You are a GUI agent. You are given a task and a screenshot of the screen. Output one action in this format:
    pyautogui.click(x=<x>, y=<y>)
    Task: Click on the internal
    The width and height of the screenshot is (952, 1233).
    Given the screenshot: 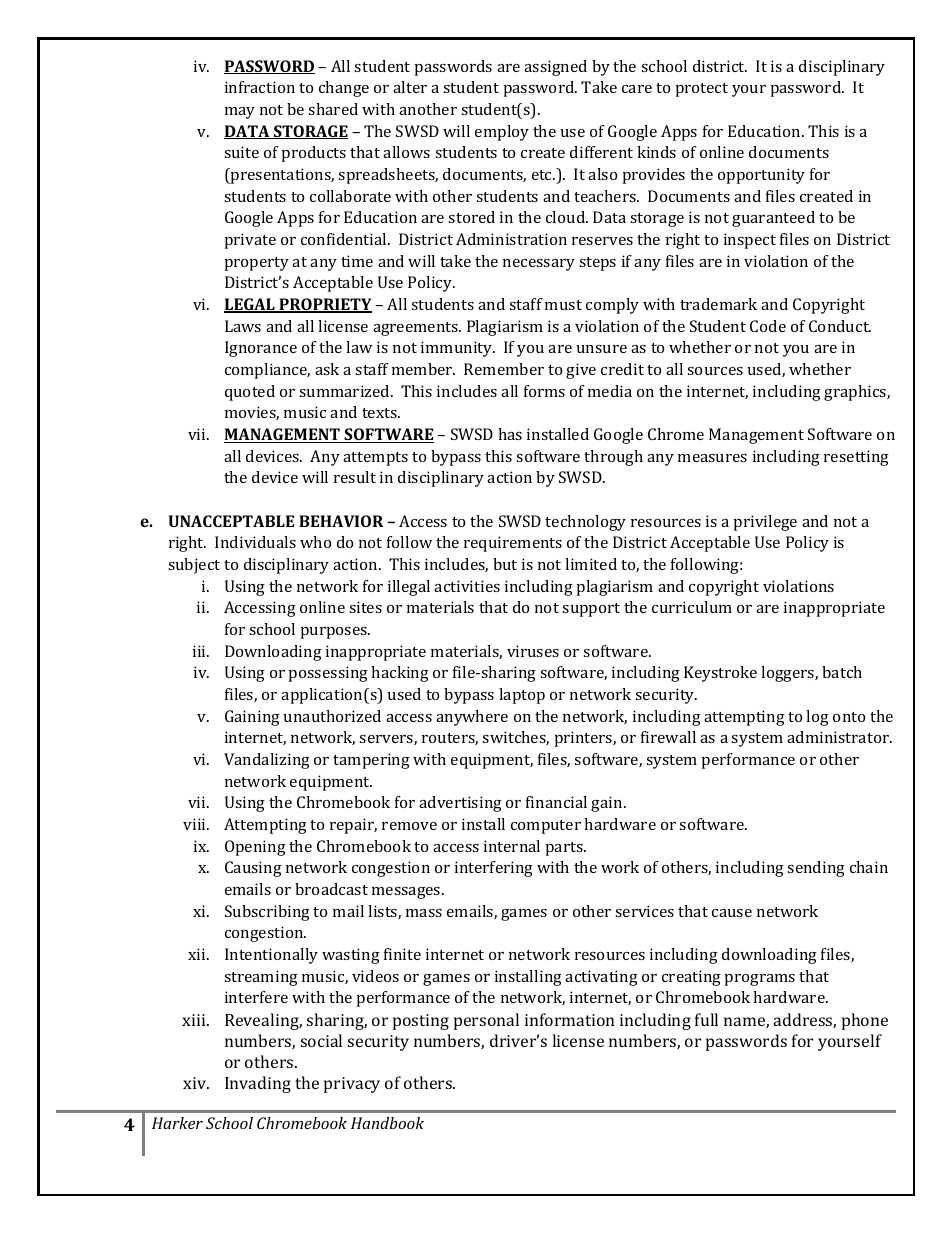 What is the action you would take?
    pyautogui.click(x=512, y=846)
